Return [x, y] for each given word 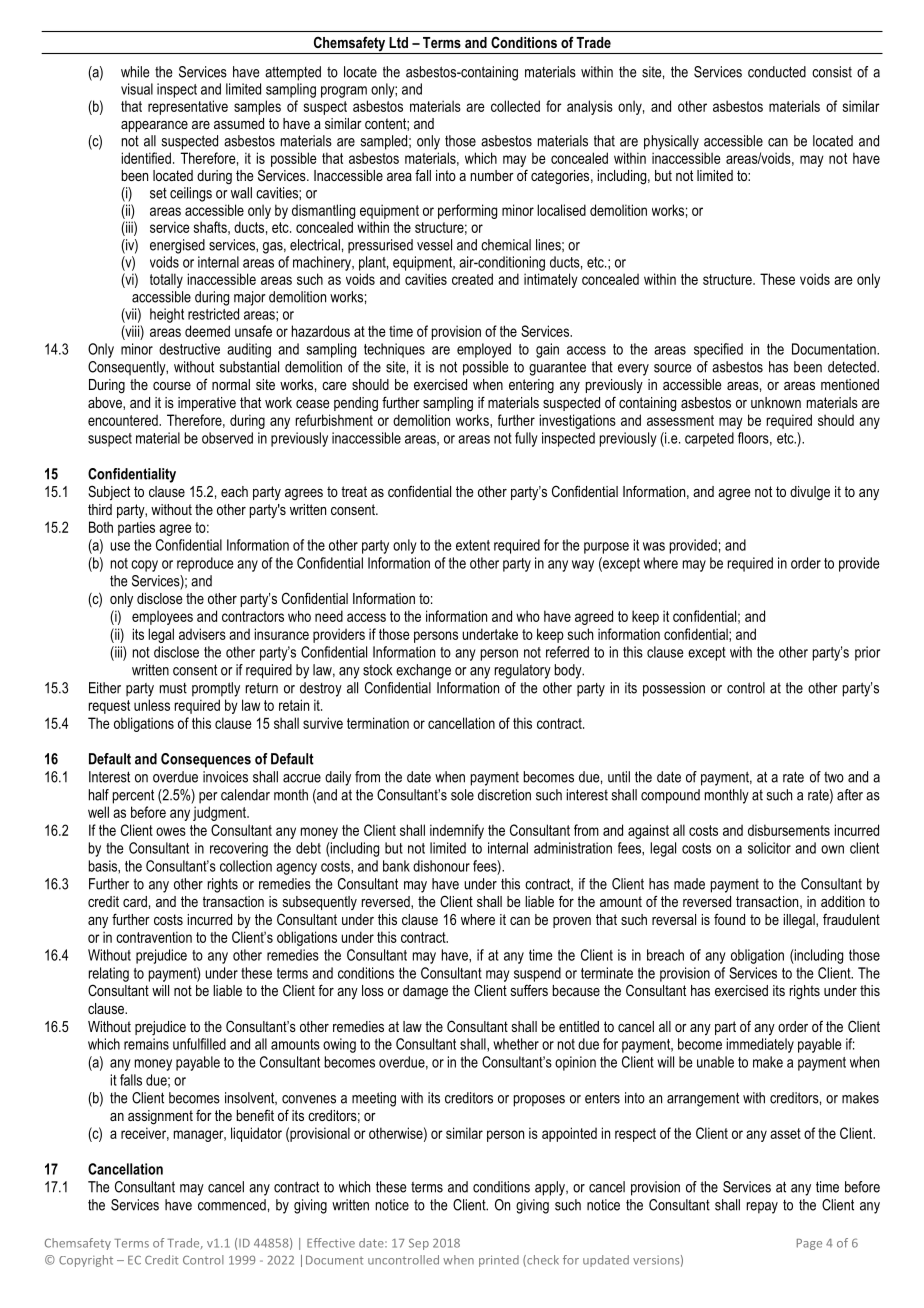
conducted [777, 72]
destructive [189, 349]
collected [515, 106]
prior [867, 653]
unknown [776, 402]
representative [188, 107]
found [729, 919]
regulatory [523, 671]
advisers [202, 634]
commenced [232, 1205]
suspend [537, 974]
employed [484, 350]
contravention [154, 937]
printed [499, 1261]
